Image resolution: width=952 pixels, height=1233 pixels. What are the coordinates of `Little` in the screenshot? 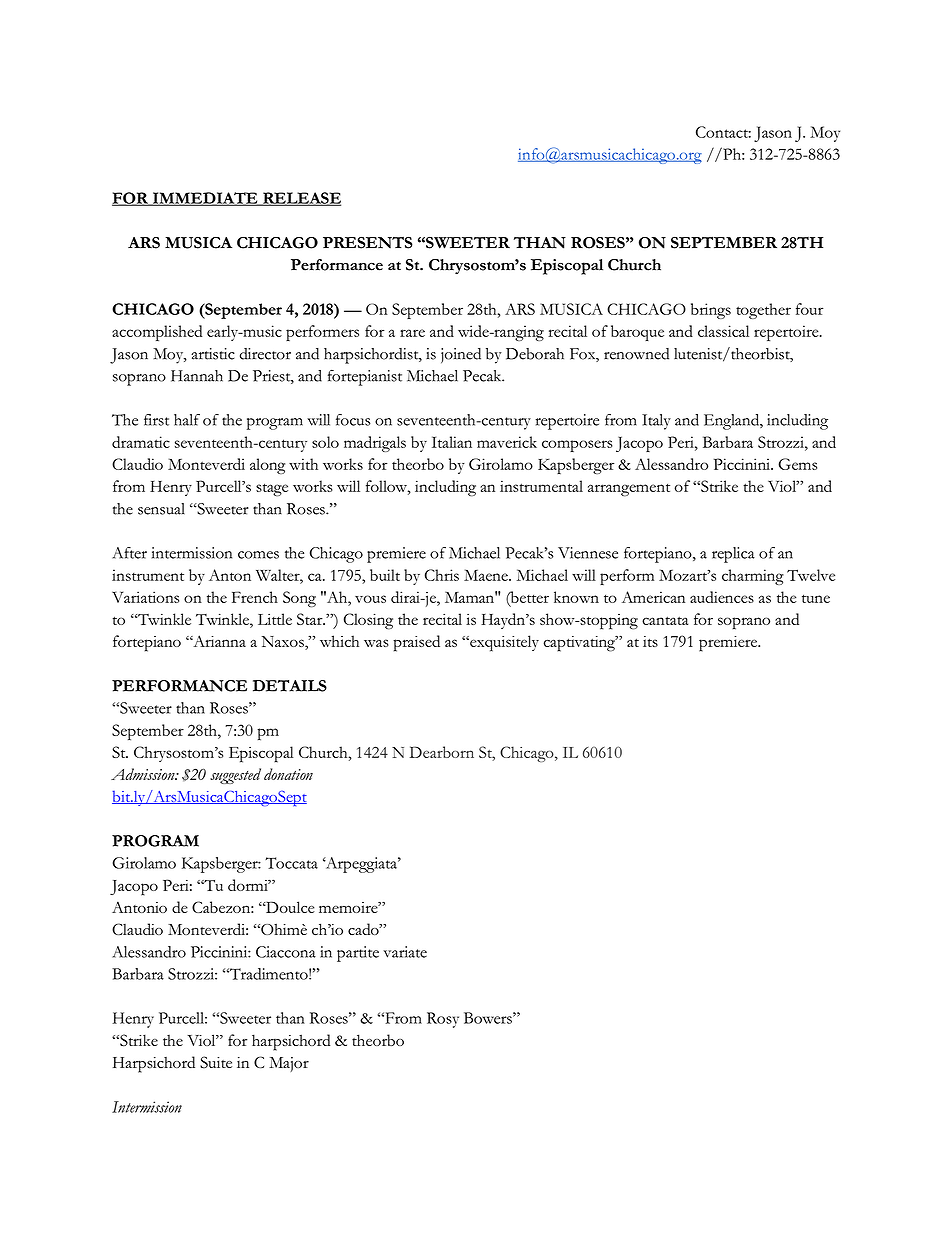 It's located at (275, 619).
